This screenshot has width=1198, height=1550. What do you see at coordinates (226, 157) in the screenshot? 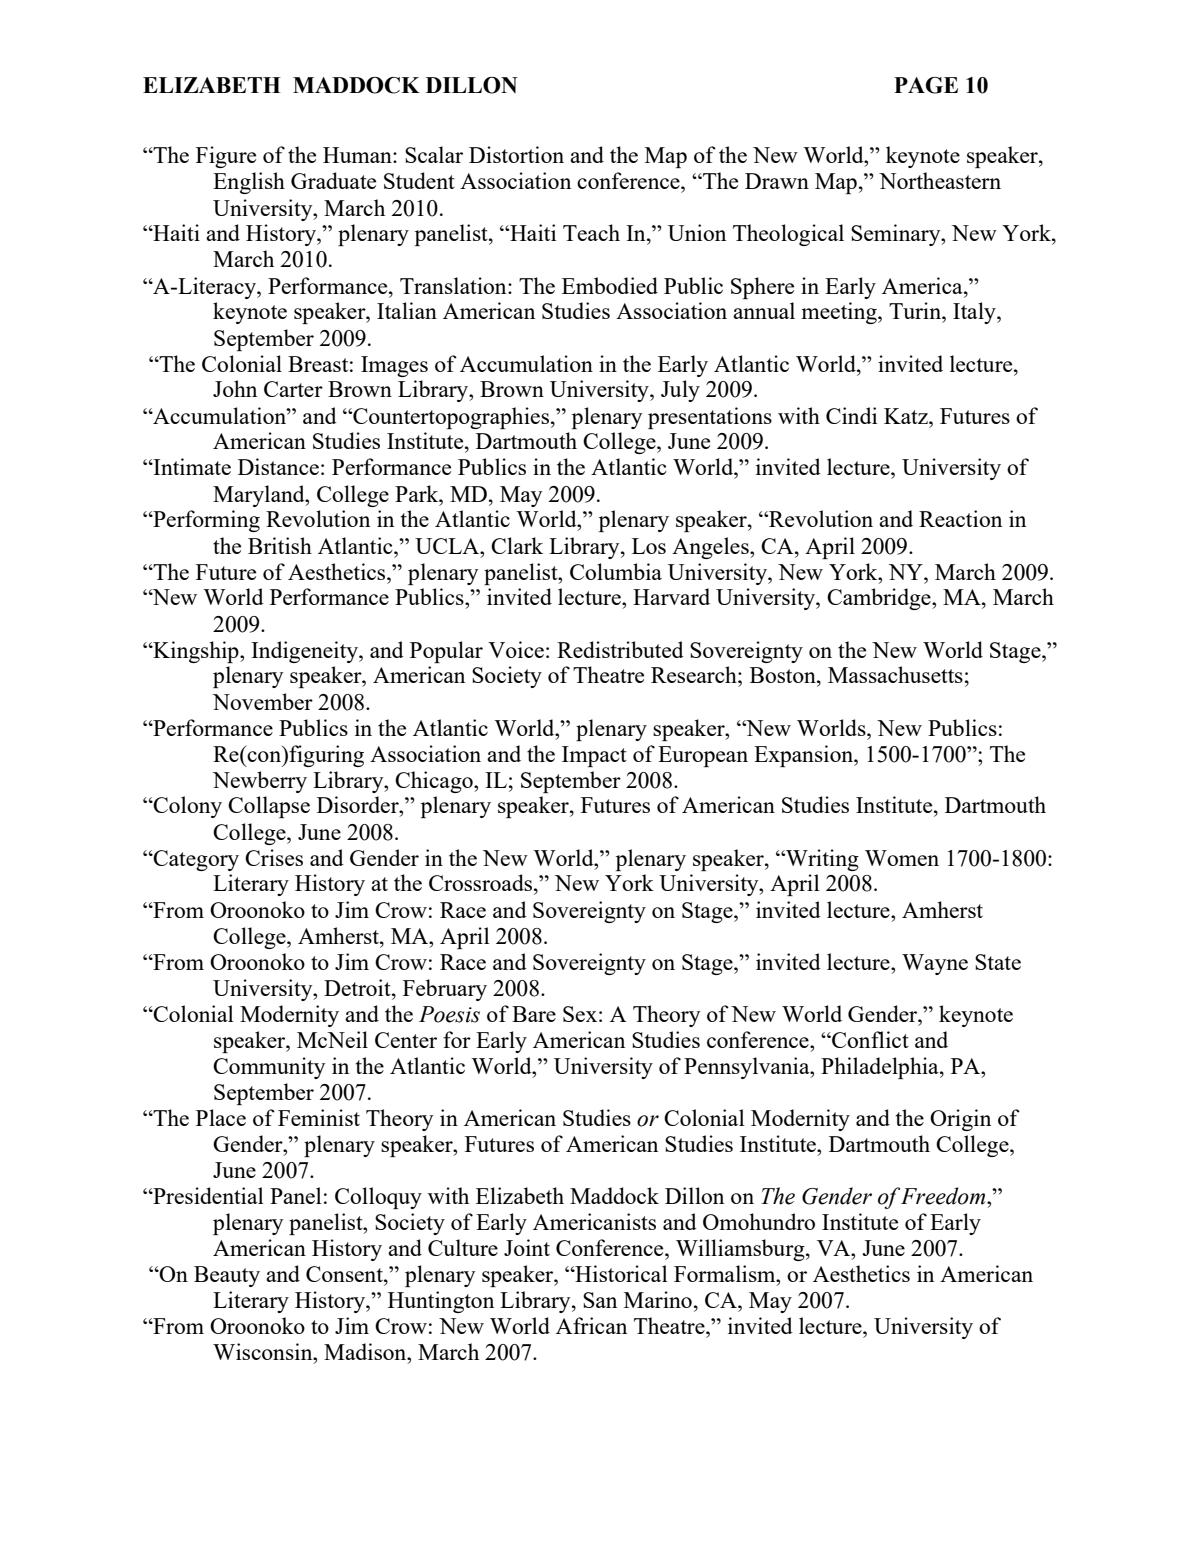
I see `Figure` at bounding box center [226, 157].
